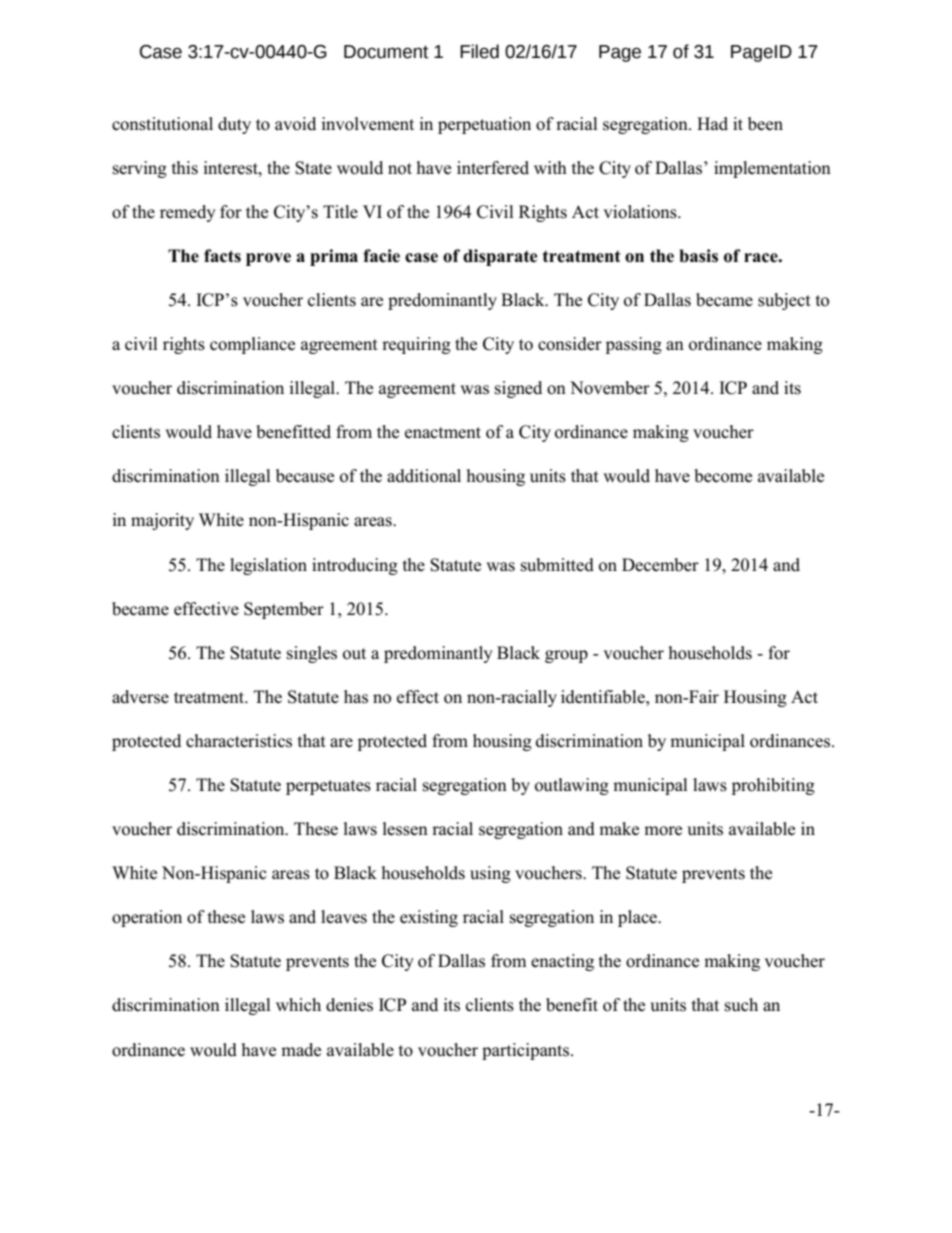 The width and height of the screenshot is (952, 1233). I want to click on Filed, so click(479, 51).
